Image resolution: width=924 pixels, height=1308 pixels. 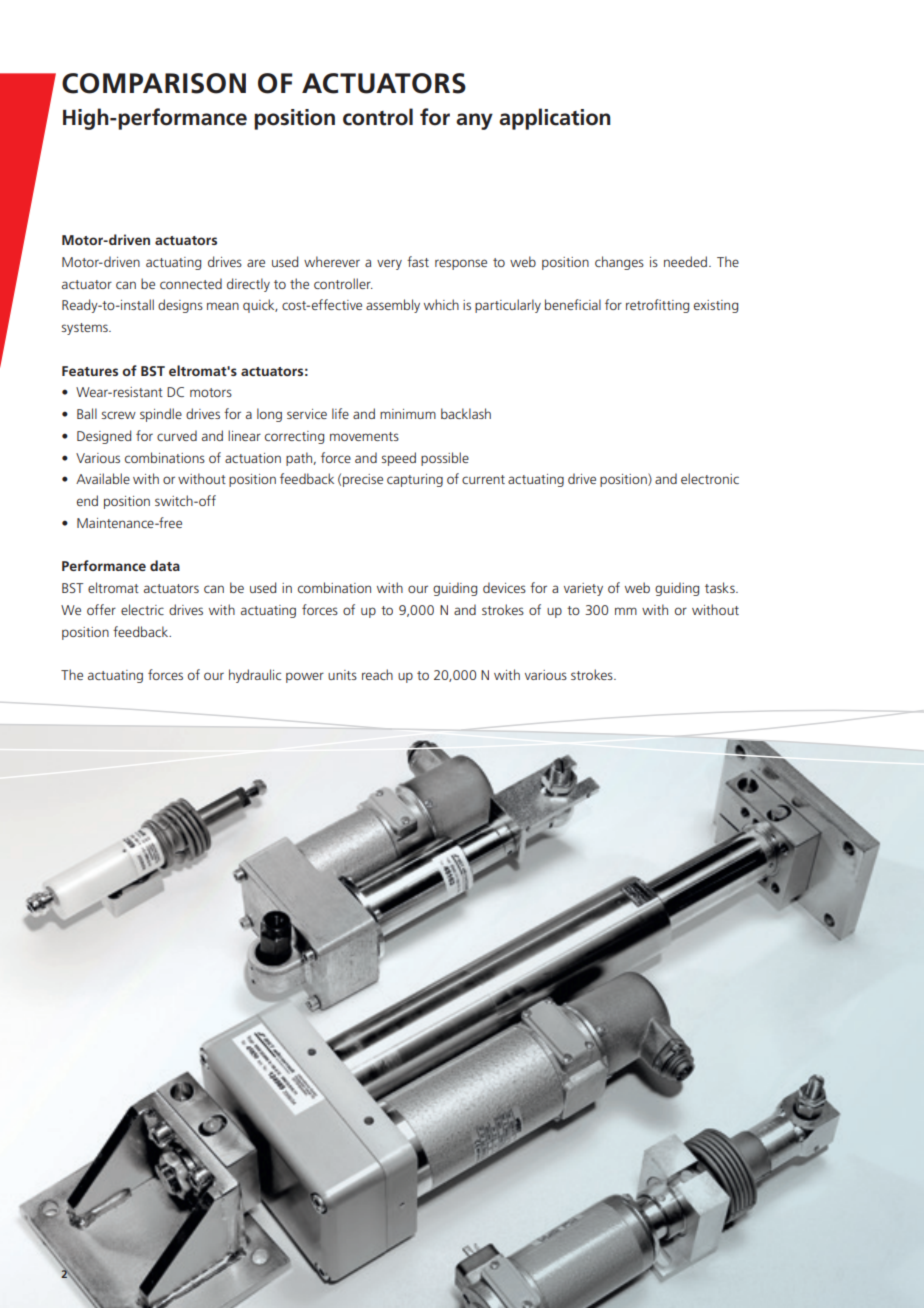 I want to click on capturing, so click(x=415, y=480).
